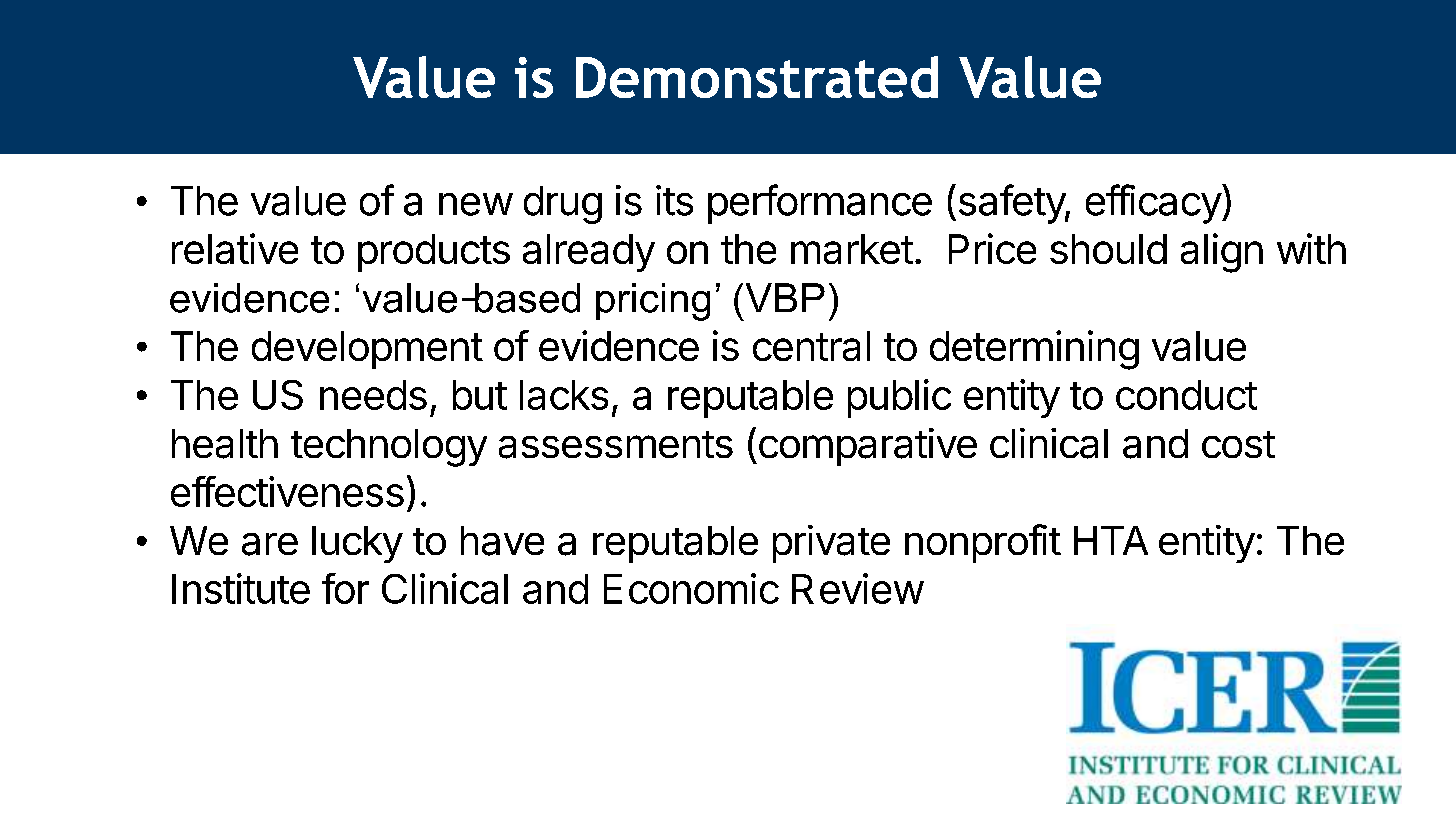 This page has width=1456, height=819. Describe the element at coordinates (1154, 204) in the page. I see `efficacy` at that location.
